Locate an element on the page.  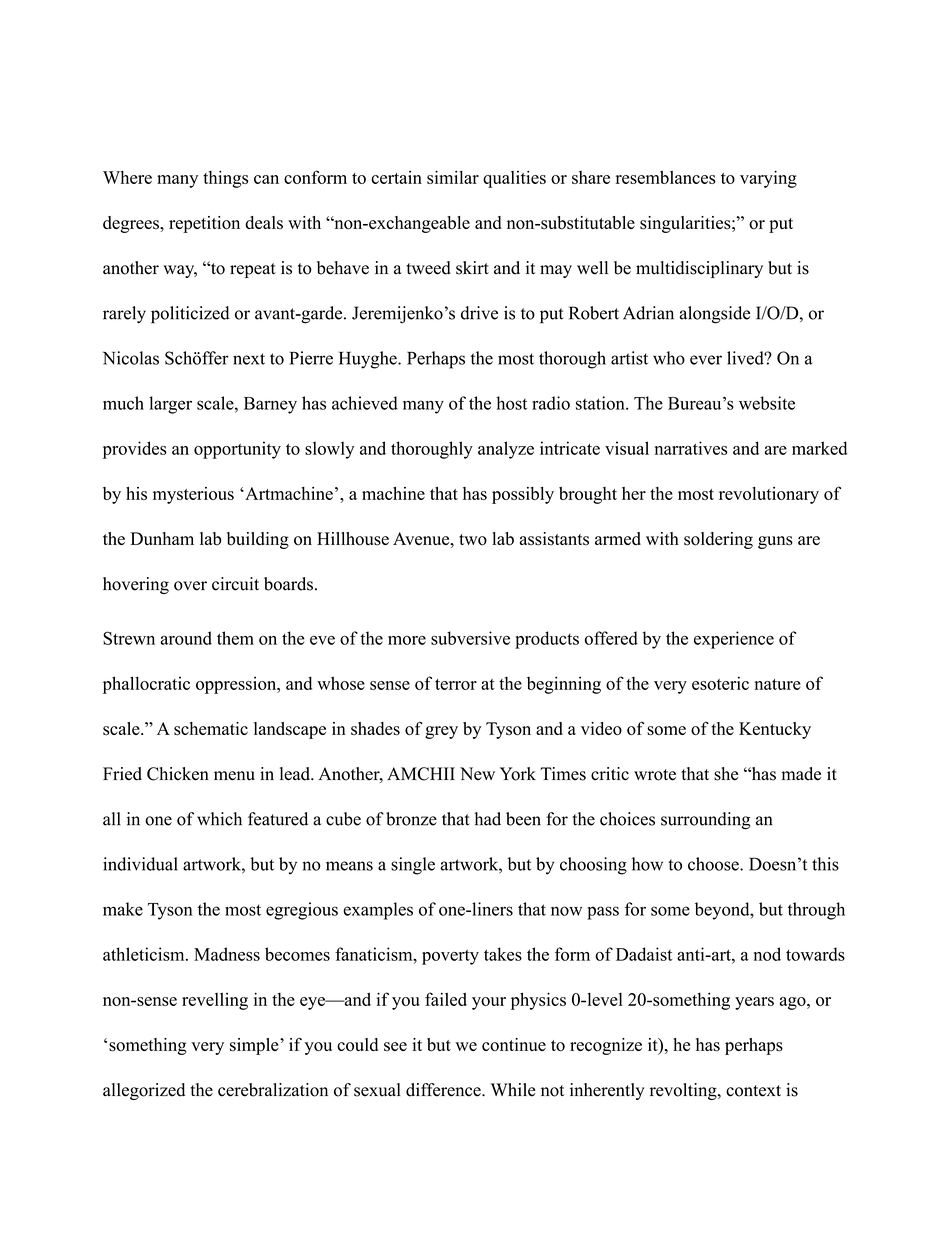
around is located at coordinates (186, 638).
